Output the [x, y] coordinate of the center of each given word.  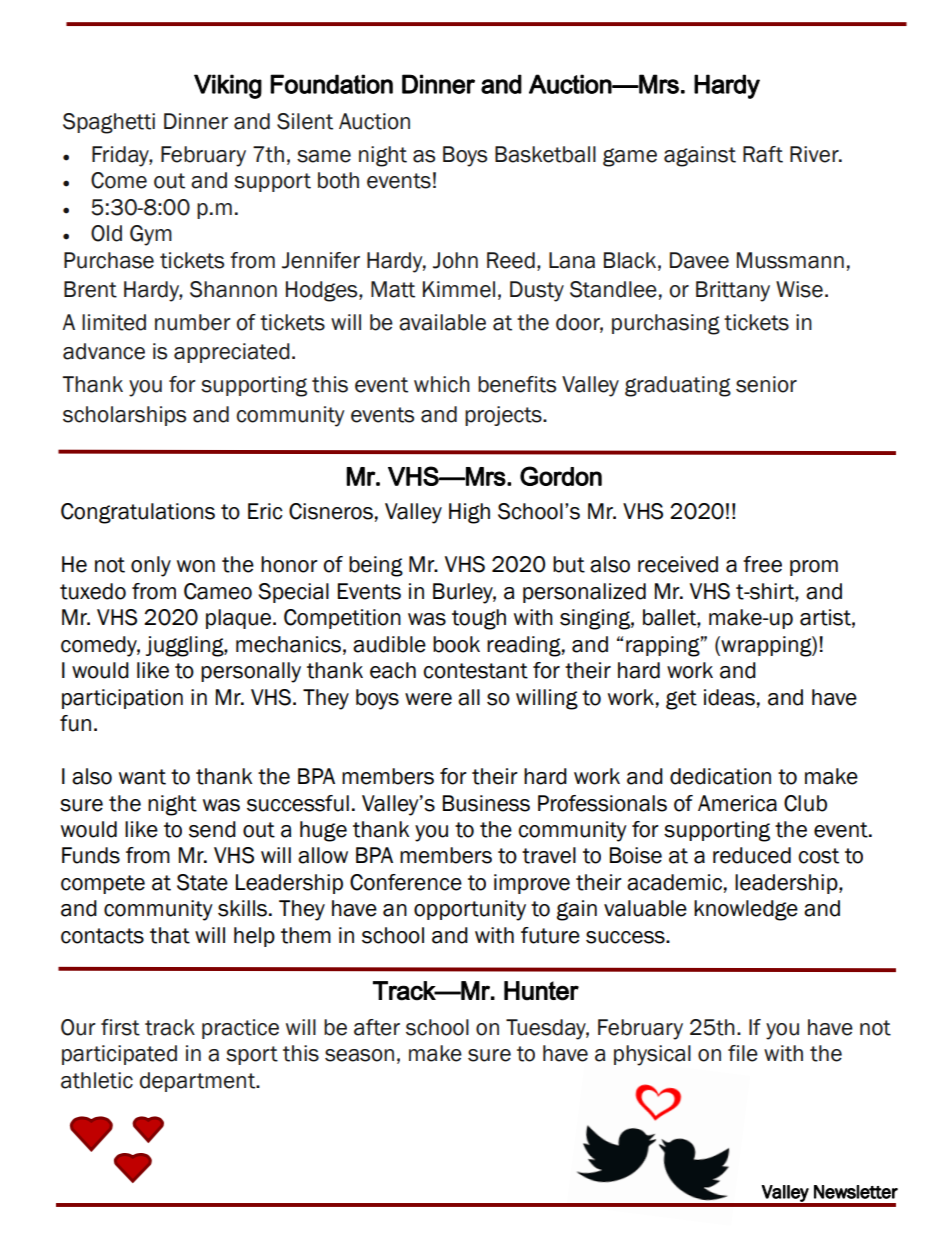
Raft [763, 154]
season [359, 1055]
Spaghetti [109, 123]
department [199, 1082]
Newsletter [856, 1192]
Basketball [545, 154]
